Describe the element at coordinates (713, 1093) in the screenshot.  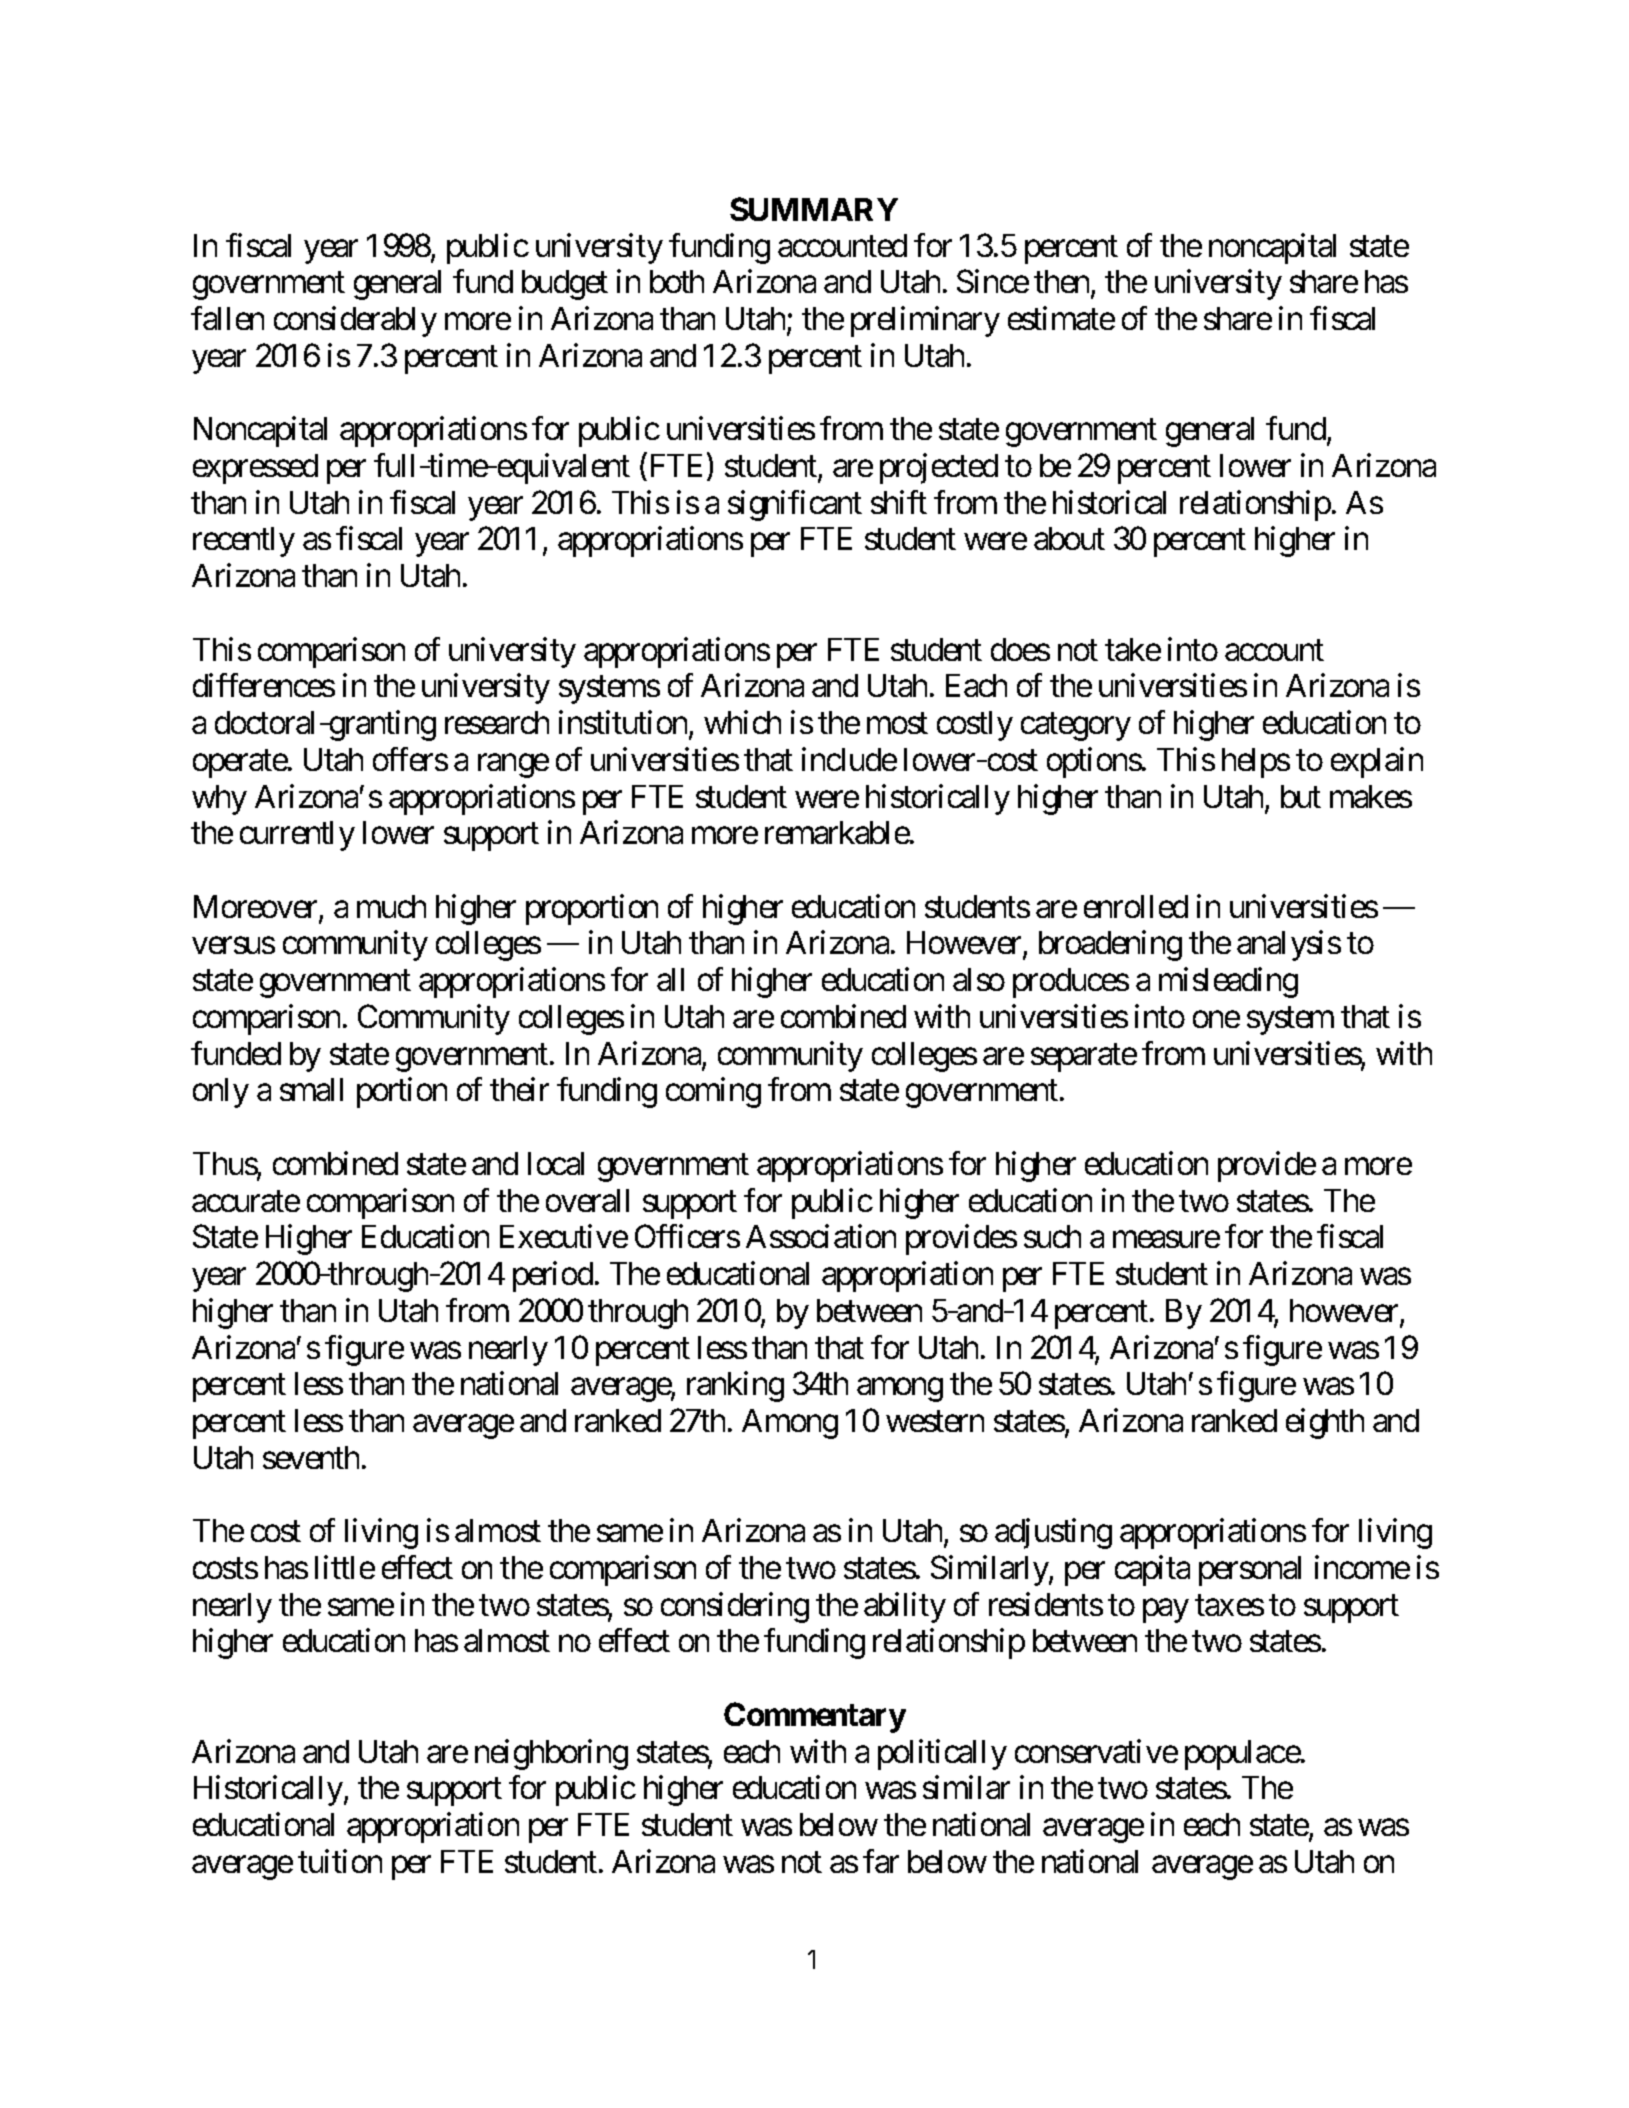
I see `coming` at that location.
